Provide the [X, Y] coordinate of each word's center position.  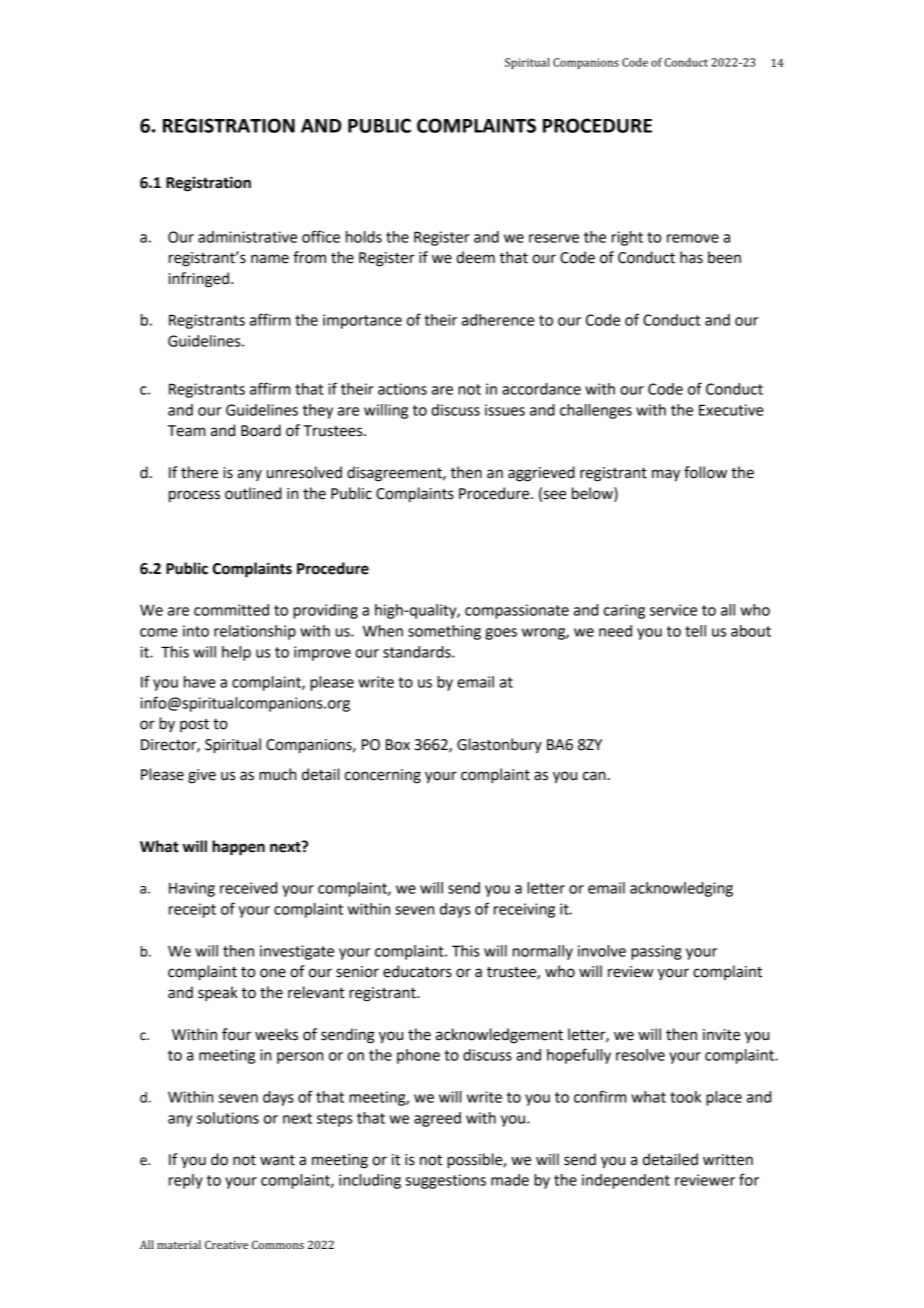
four [236, 1034]
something [444, 632]
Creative [226, 1244]
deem [475, 257]
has [691, 257]
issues [505, 410]
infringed [199, 280]
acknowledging [681, 889]
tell [695, 631]
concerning [383, 776]
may [666, 475]
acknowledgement [499, 1036]
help [236, 653]
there [199, 472]
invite [721, 1035]
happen [238, 848]
